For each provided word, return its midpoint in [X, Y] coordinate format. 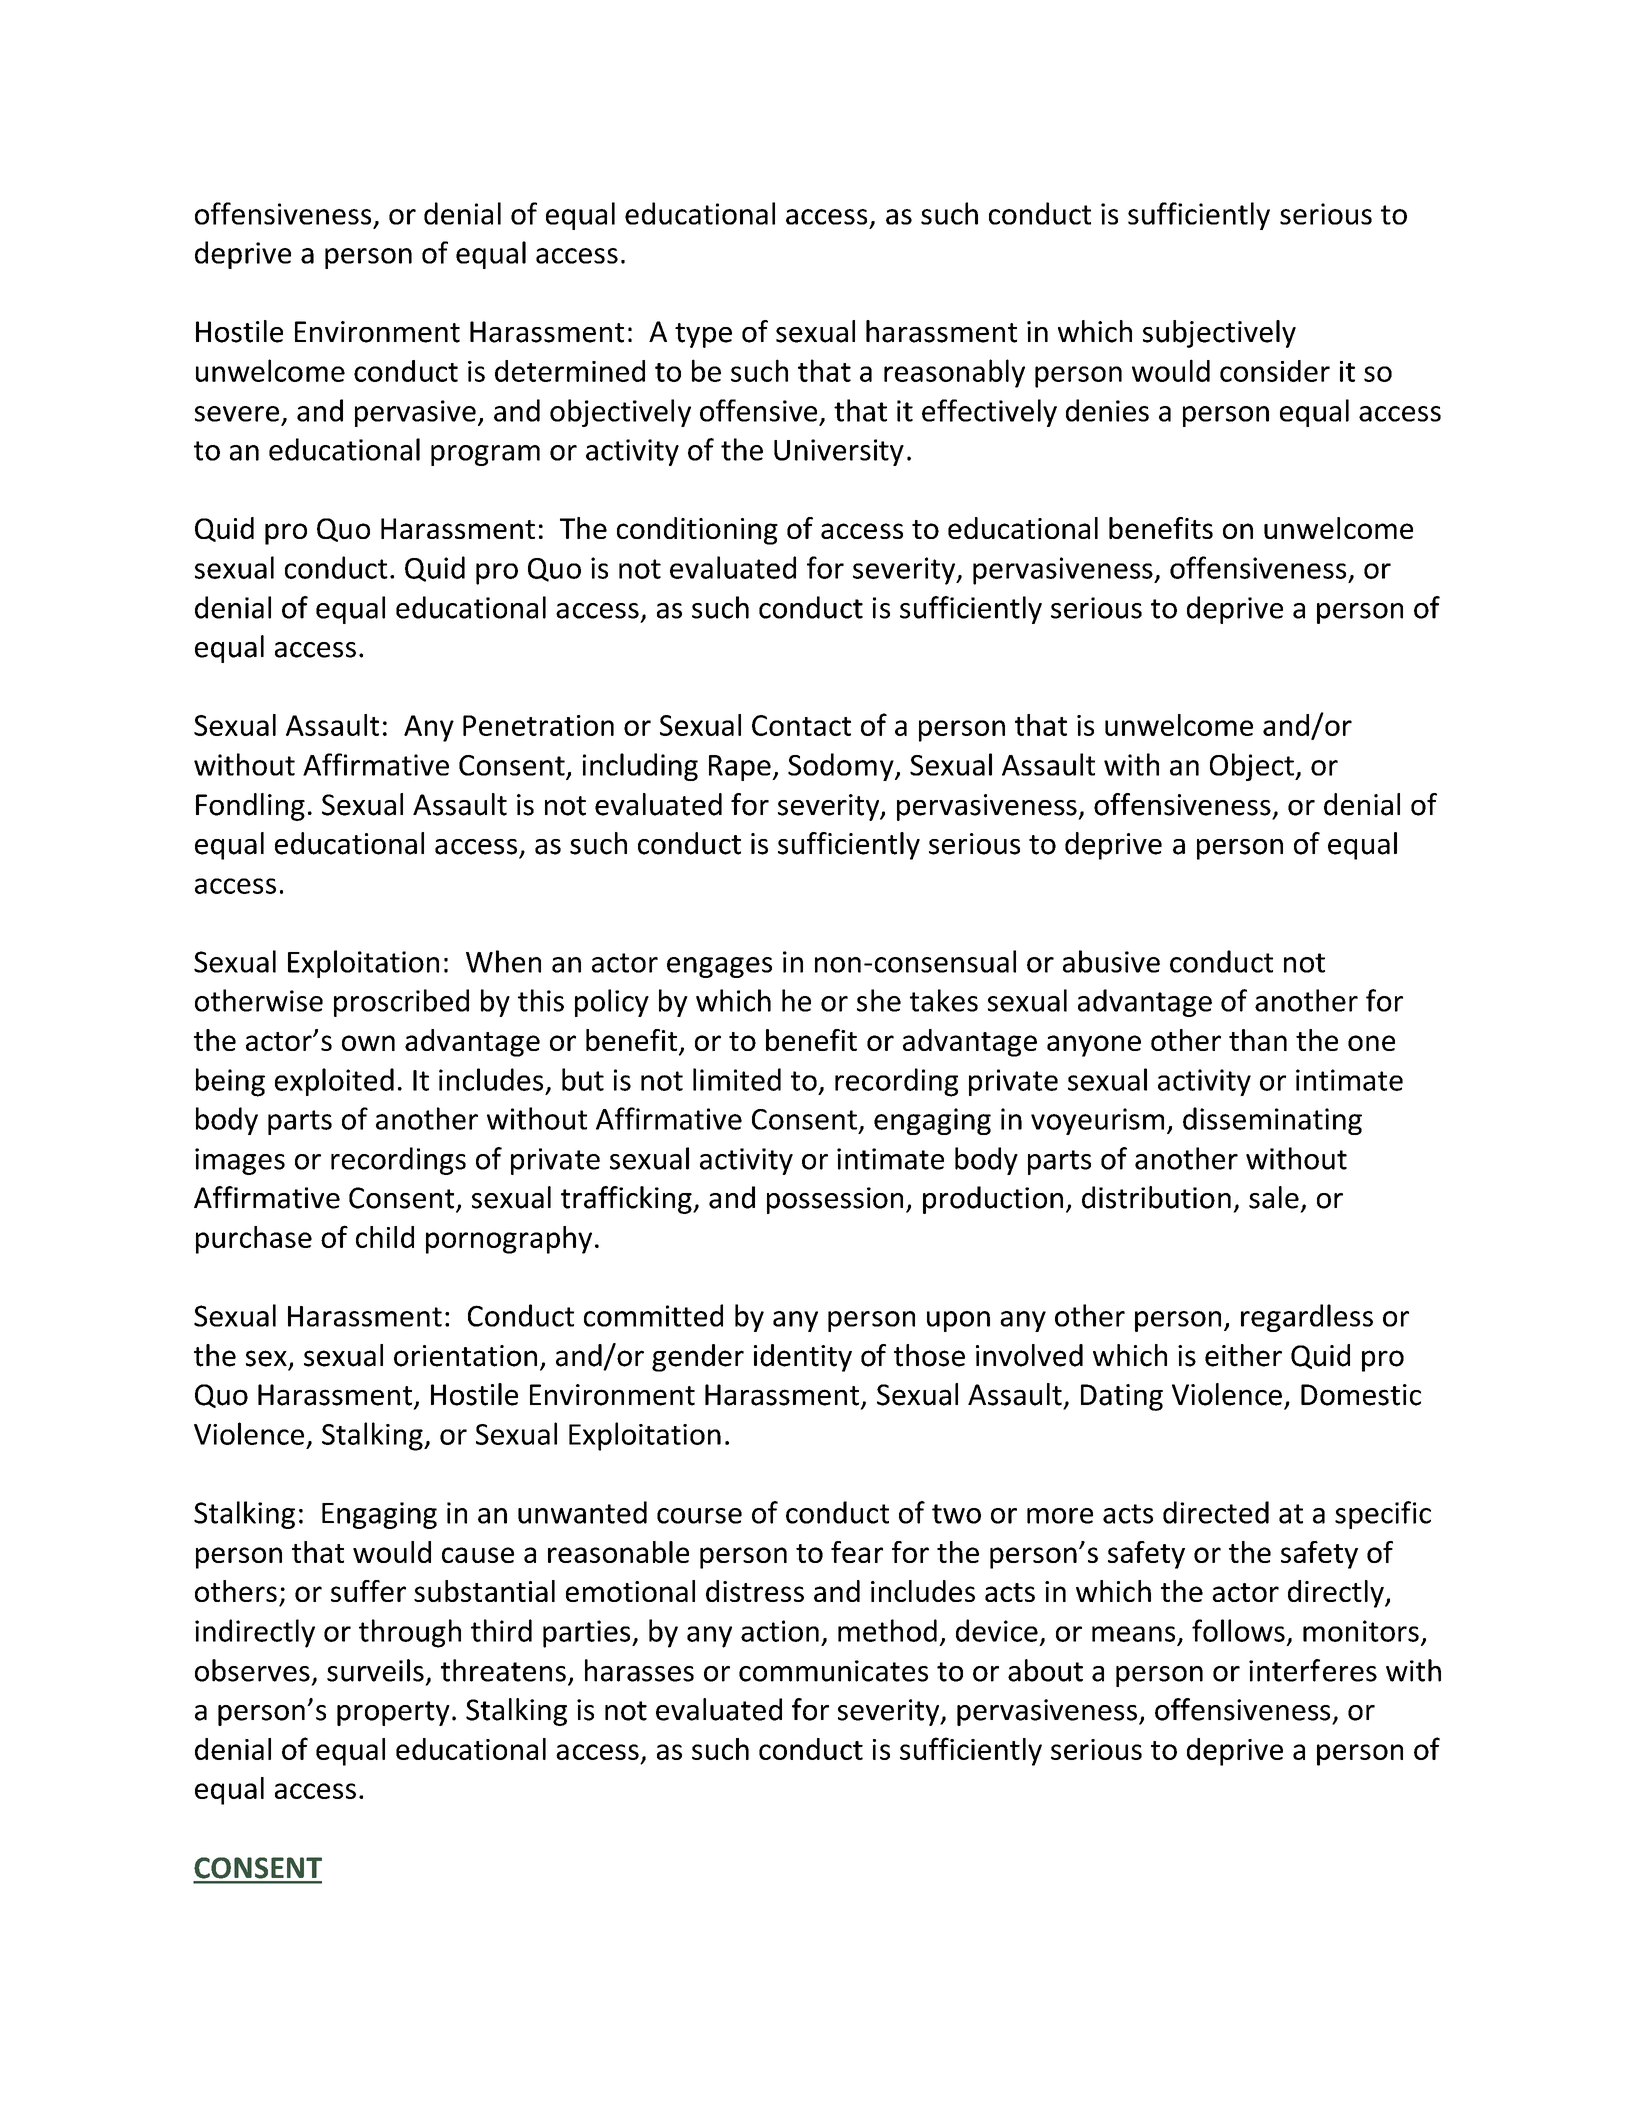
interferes [1313, 1670]
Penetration [538, 725]
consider [1275, 371]
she [879, 1000]
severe [237, 414]
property [393, 1713]
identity [803, 1358]
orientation [465, 1356]
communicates [833, 1671]
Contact [801, 725]
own [368, 1043]
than [1258, 1040]
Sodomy [842, 767]
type [703, 335]
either [1243, 1355]
